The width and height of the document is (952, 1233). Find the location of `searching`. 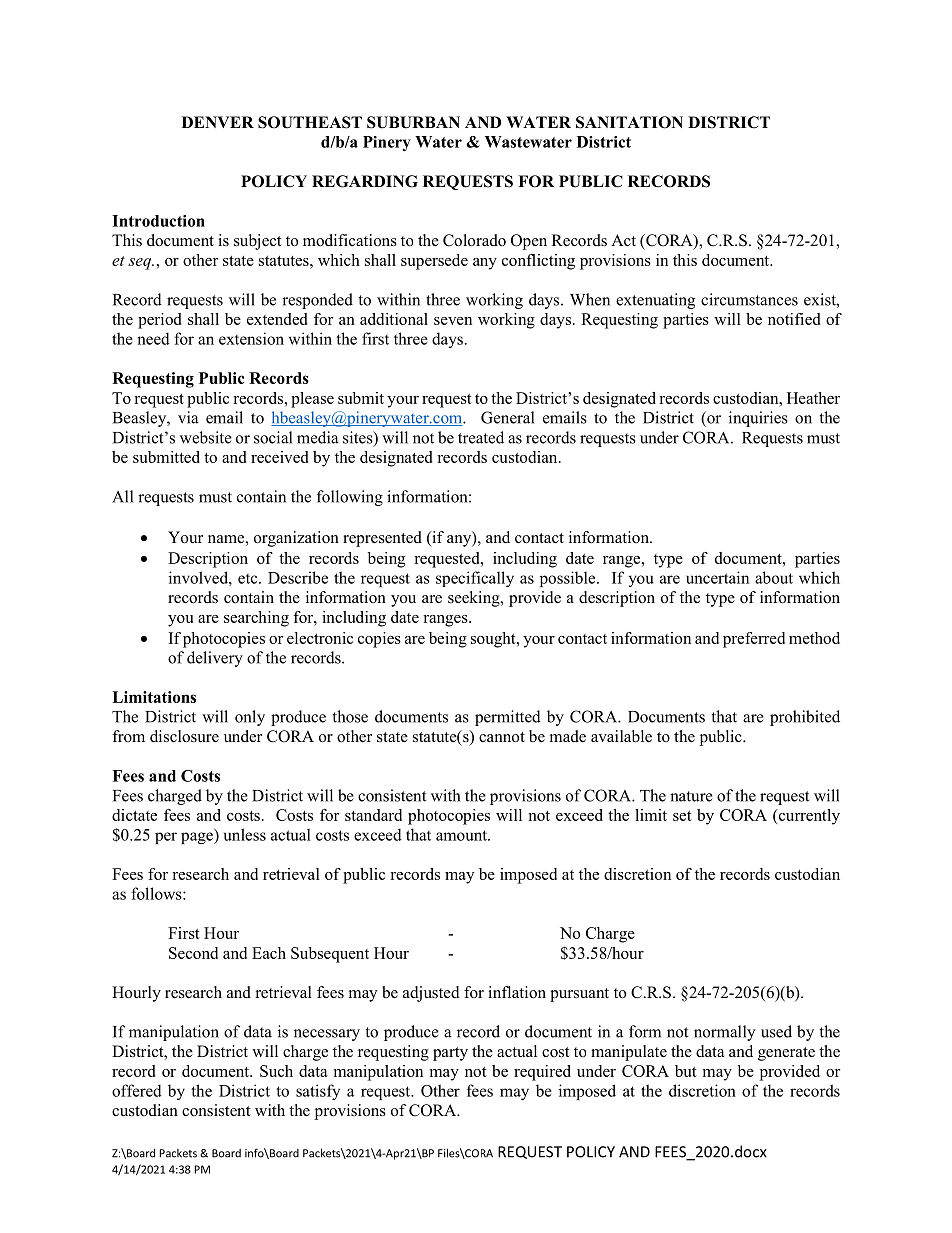

searching is located at coordinates (256, 619).
